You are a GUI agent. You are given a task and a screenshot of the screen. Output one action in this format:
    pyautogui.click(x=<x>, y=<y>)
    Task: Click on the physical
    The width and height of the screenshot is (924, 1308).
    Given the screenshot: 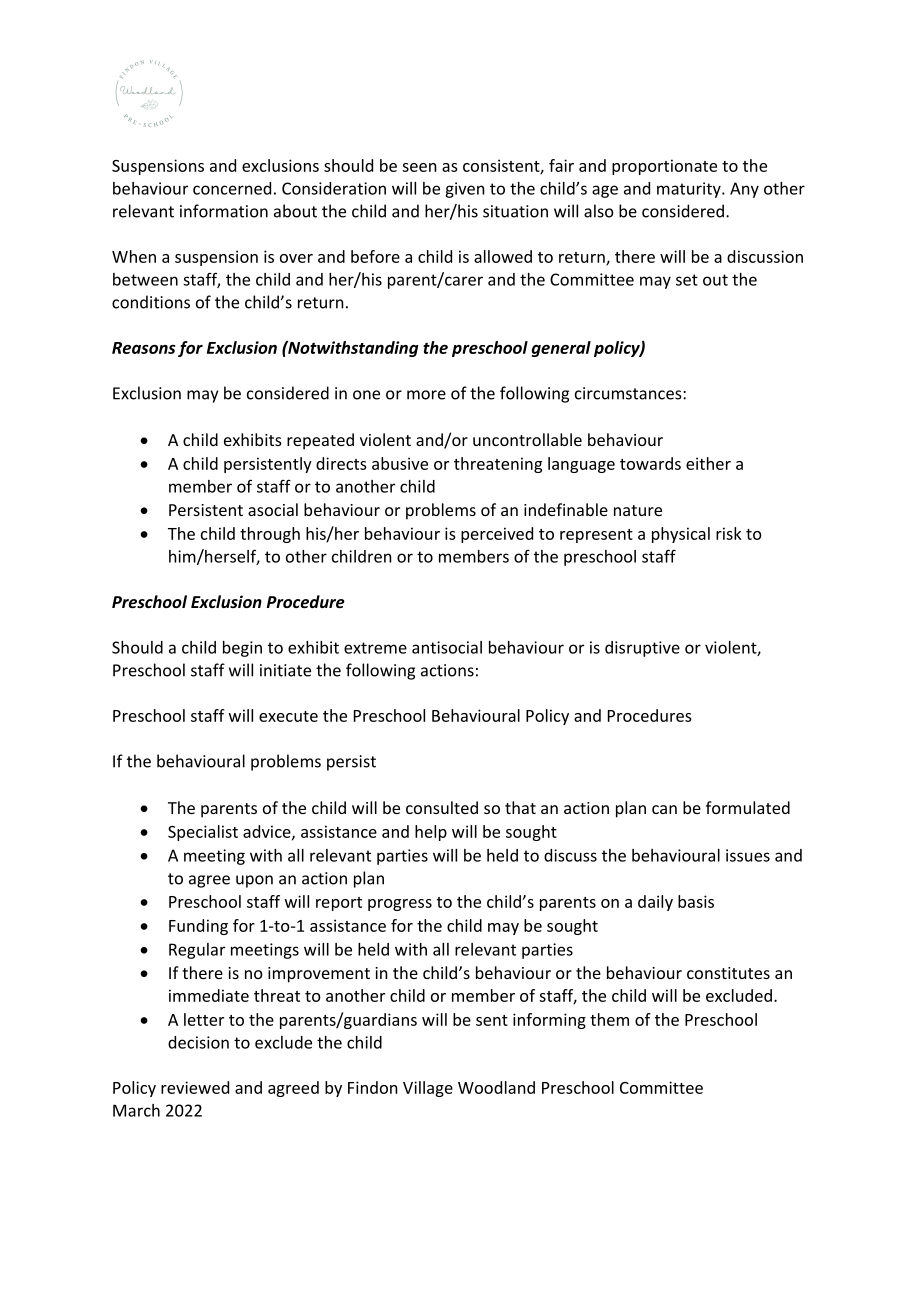 What is the action you would take?
    pyautogui.click(x=681, y=535)
